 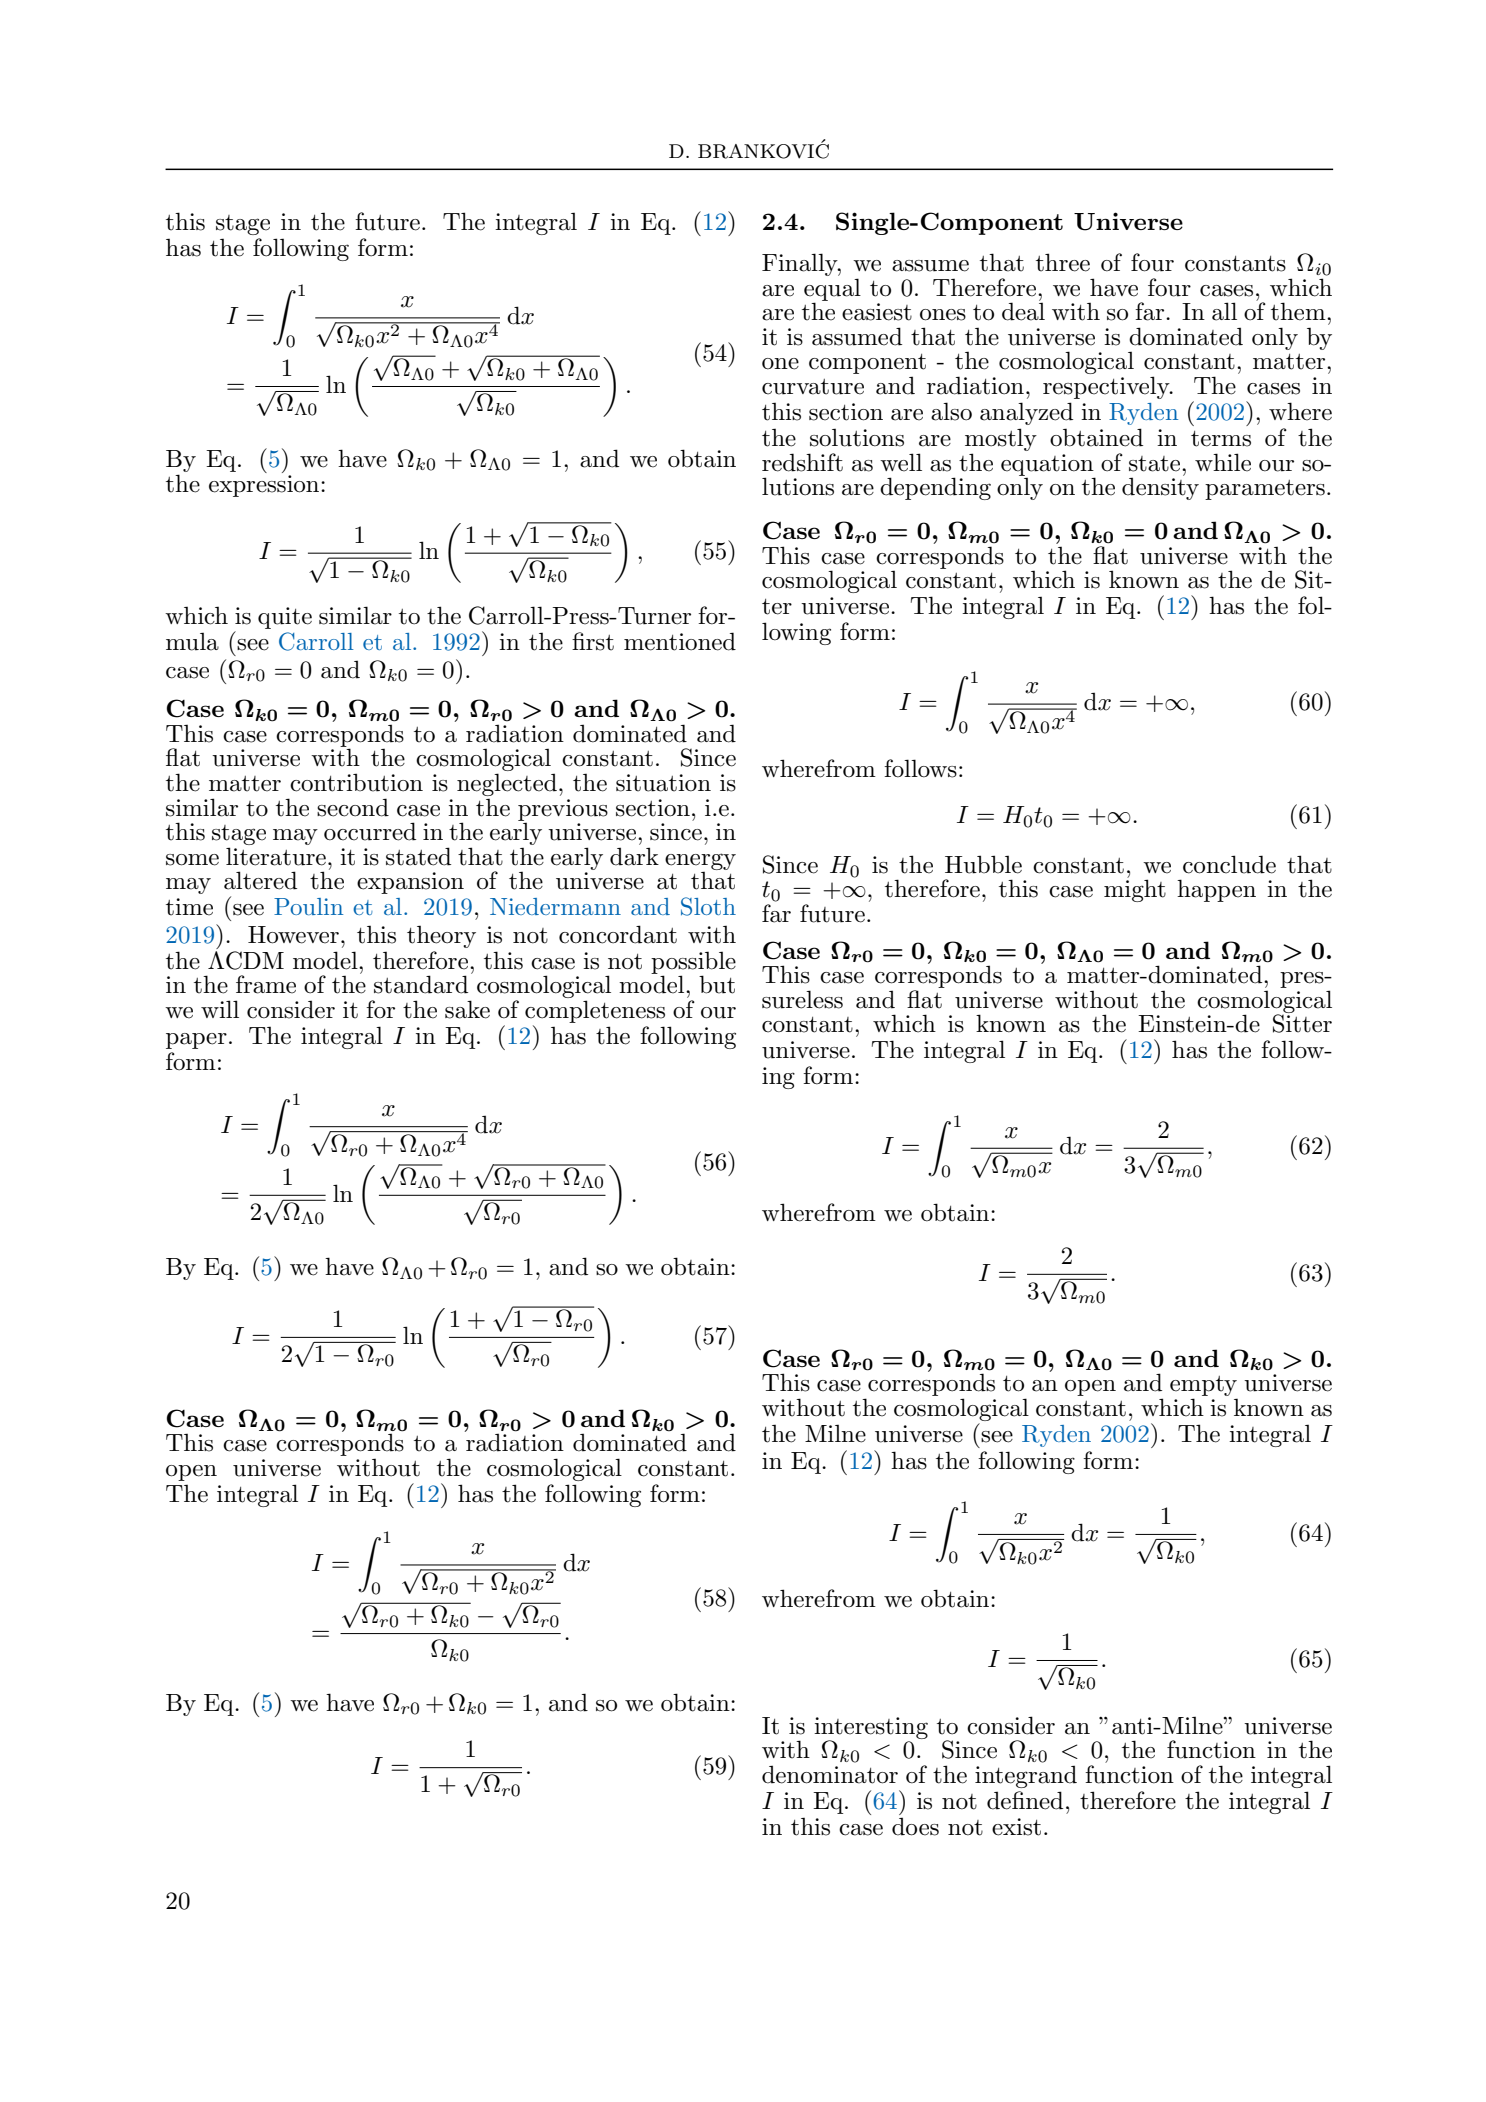 What do you see at coordinates (830, 1774) in the image?
I see `denominator` at bounding box center [830, 1774].
